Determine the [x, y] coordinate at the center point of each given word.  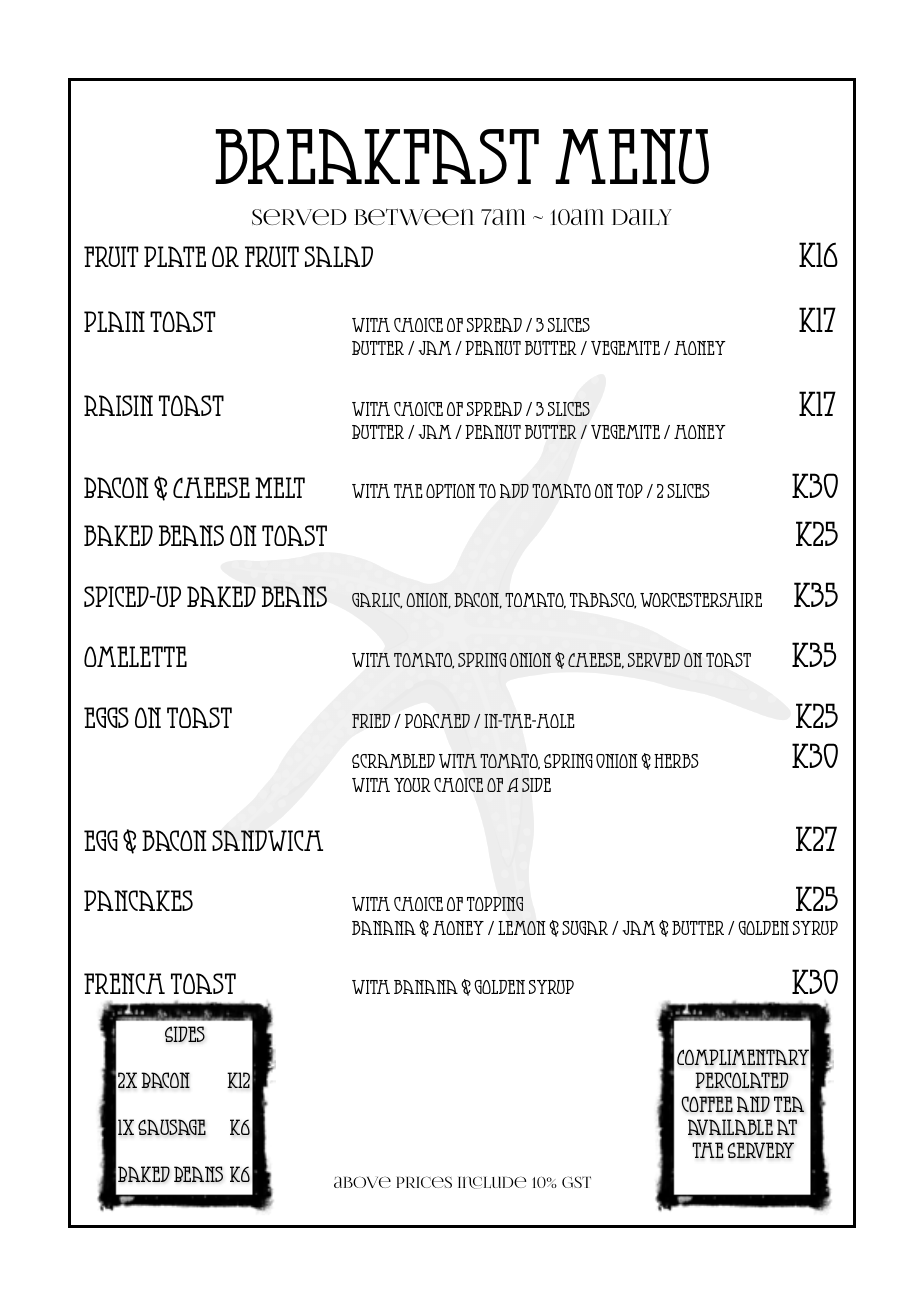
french [124, 983]
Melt [280, 487]
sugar [585, 928]
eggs [106, 717]
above [362, 1182]
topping [495, 904]
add [514, 491]
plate [175, 256]
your [412, 785]
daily [642, 217]
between [414, 216]
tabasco [603, 601]
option [450, 491]
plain [114, 321]
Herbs [676, 761]
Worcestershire [701, 600]
